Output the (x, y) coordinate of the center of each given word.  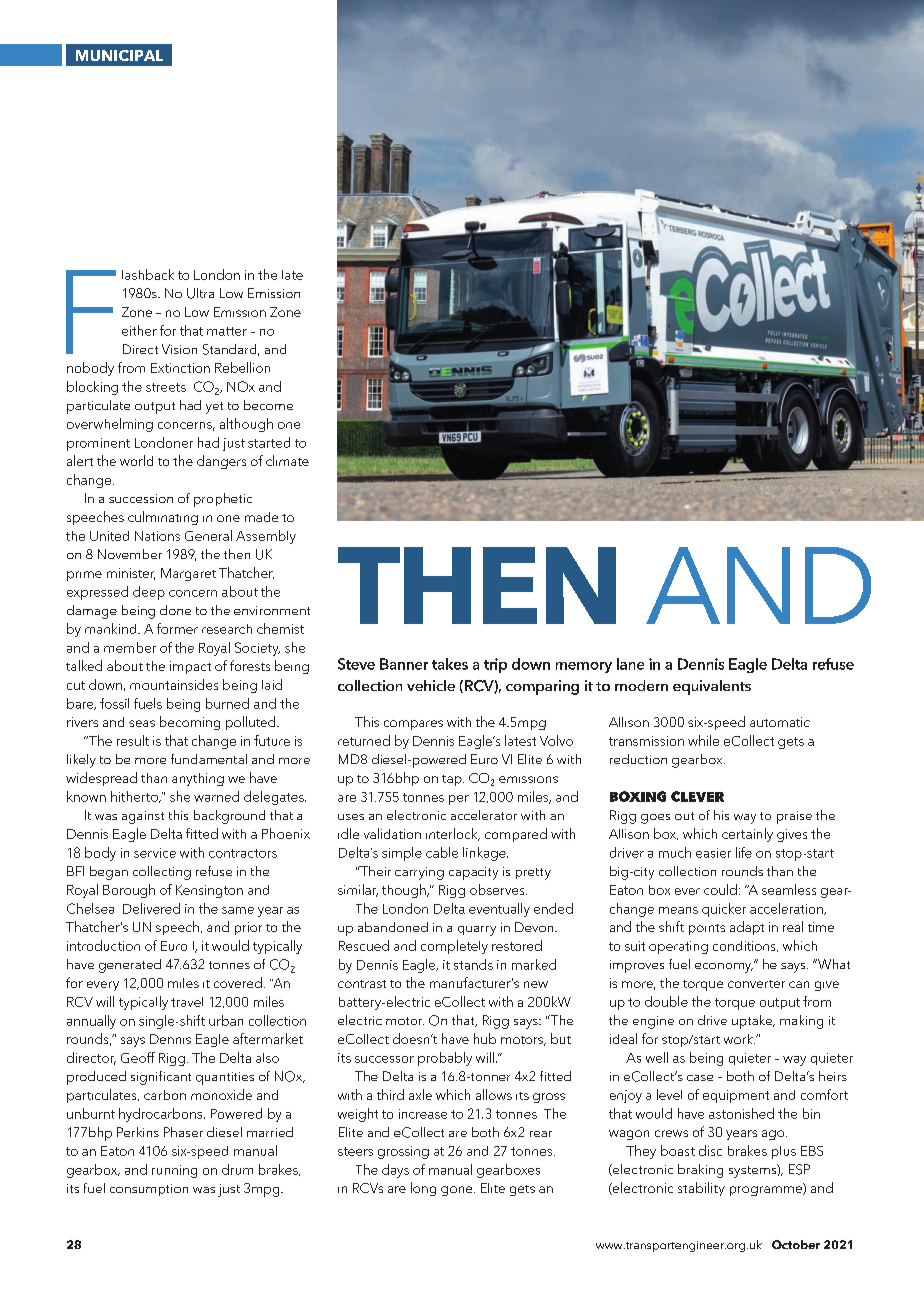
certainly (747, 835)
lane (630, 664)
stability (701, 1189)
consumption (149, 1190)
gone (458, 1191)
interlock (453, 834)
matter (227, 331)
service (155, 853)
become (268, 405)
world (136, 460)
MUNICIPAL (119, 55)
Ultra (200, 293)
